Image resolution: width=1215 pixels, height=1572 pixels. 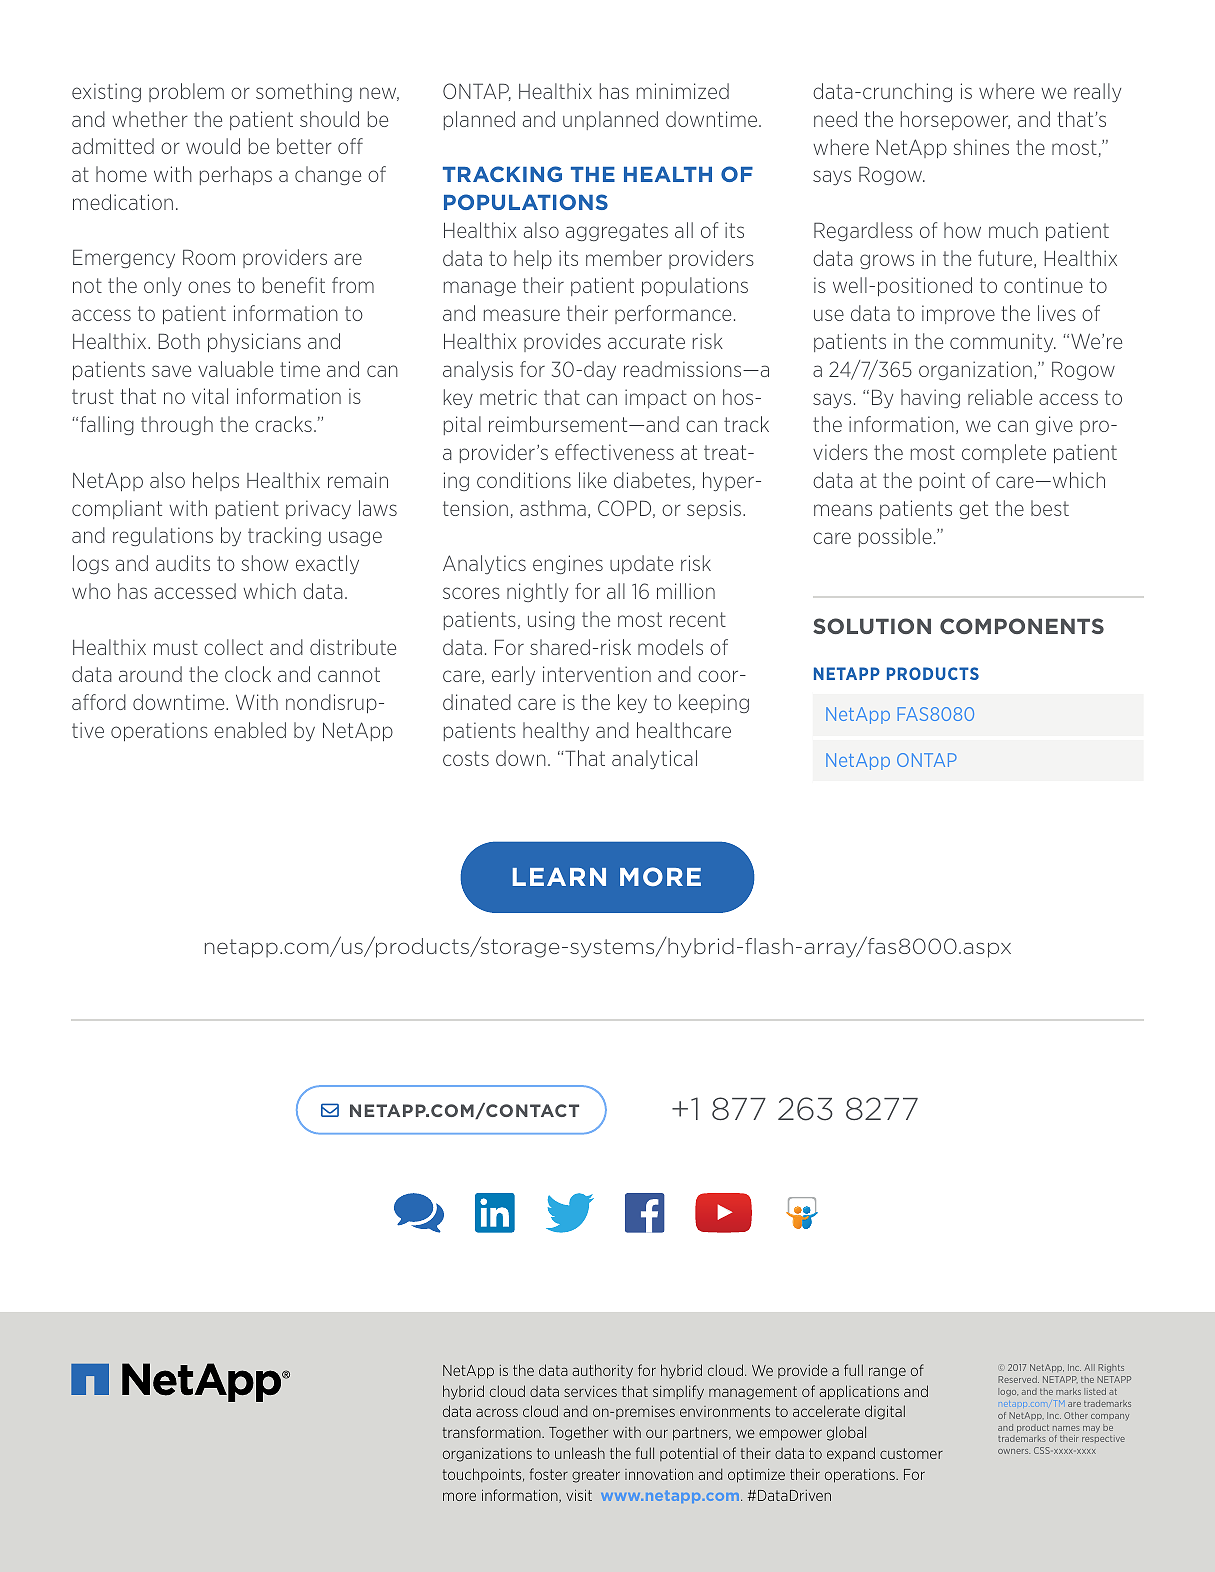 What do you see at coordinates (683, 91) in the image?
I see `minimized` at bounding box center [683, 91].
